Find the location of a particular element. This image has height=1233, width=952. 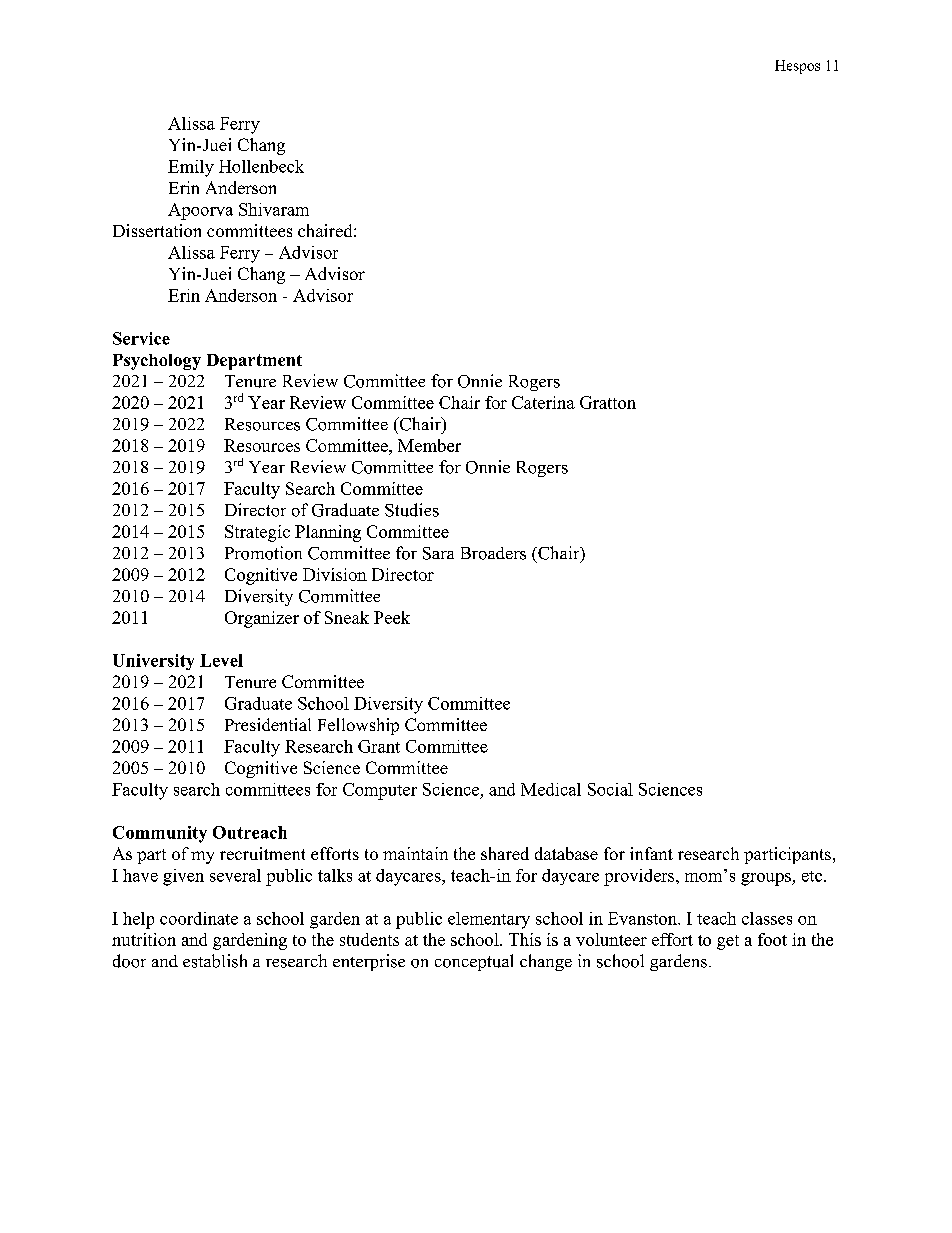

get is located at coordinates (728, 942).
